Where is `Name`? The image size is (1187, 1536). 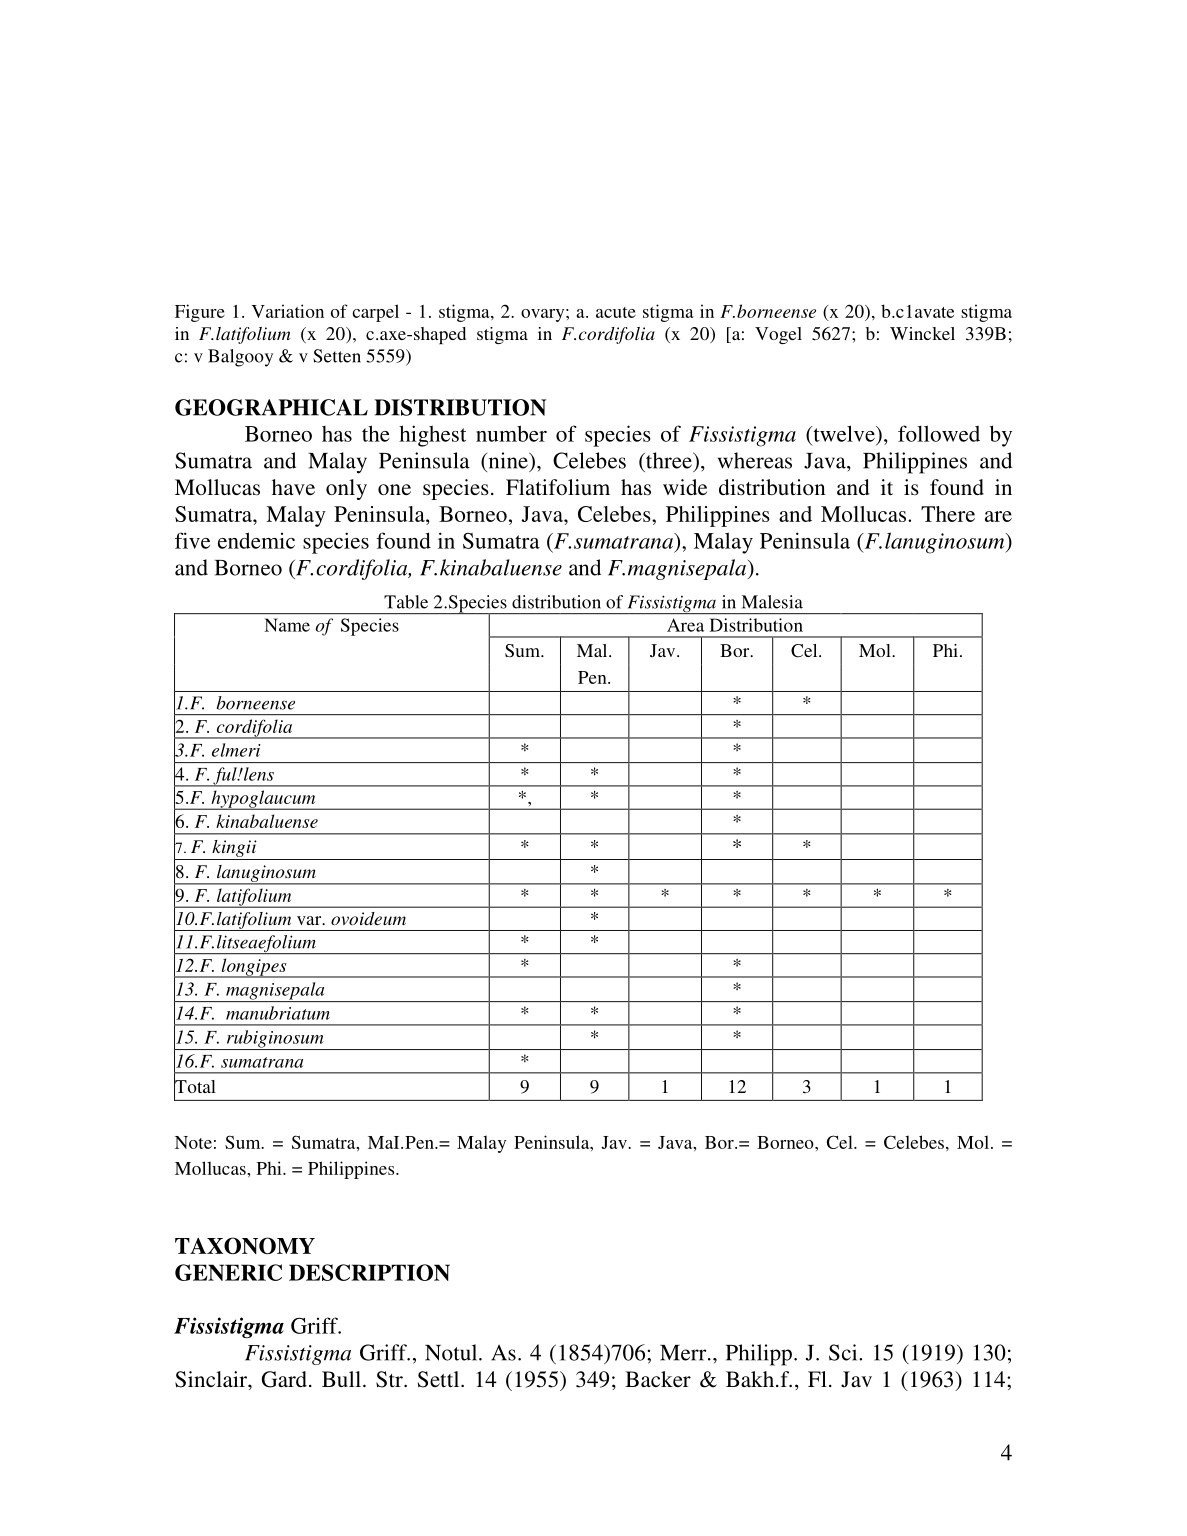 Name is located at coordinates (287, 625).
